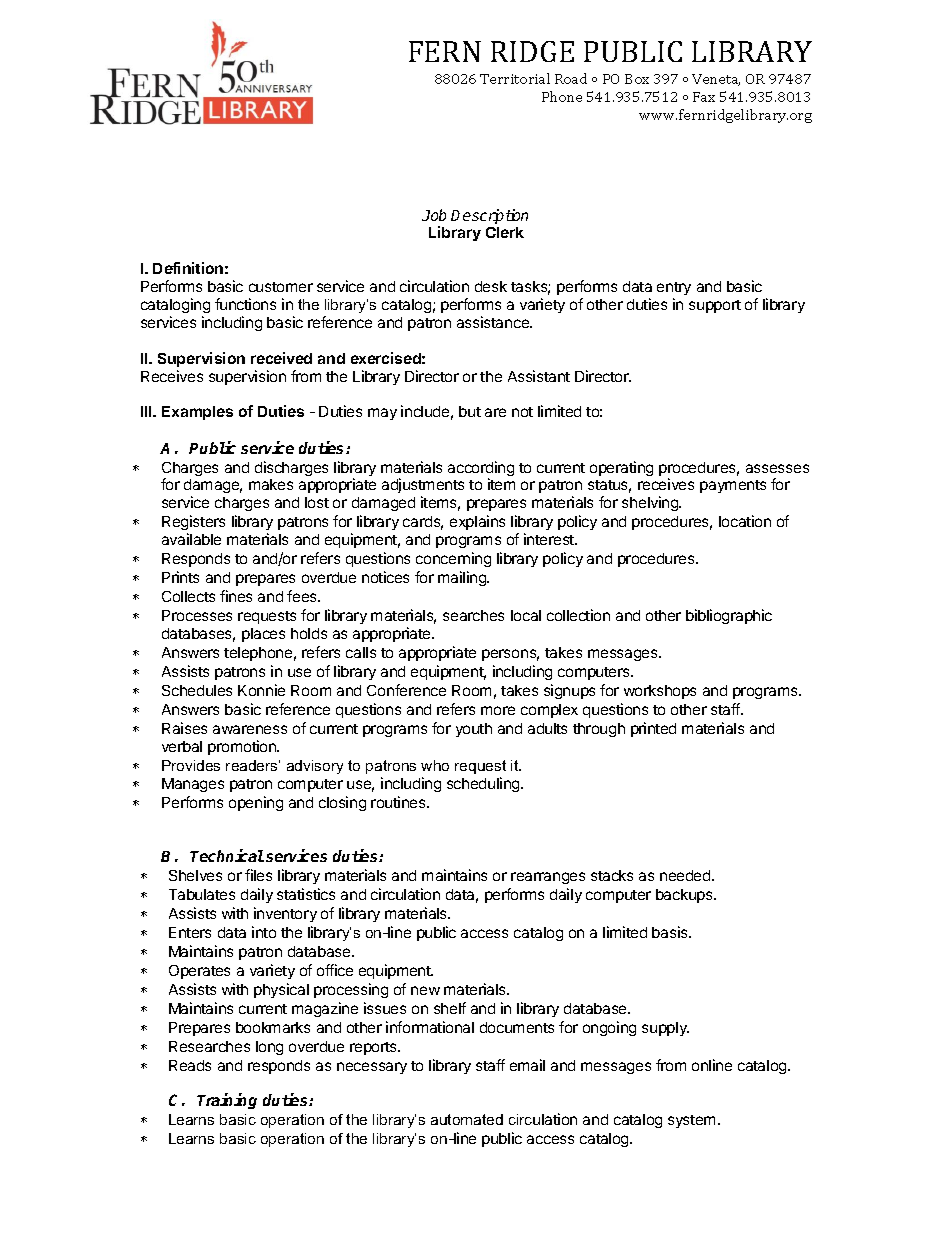 This document has height=1233, width=952. I want to click on Fax, so click(704, 97).
